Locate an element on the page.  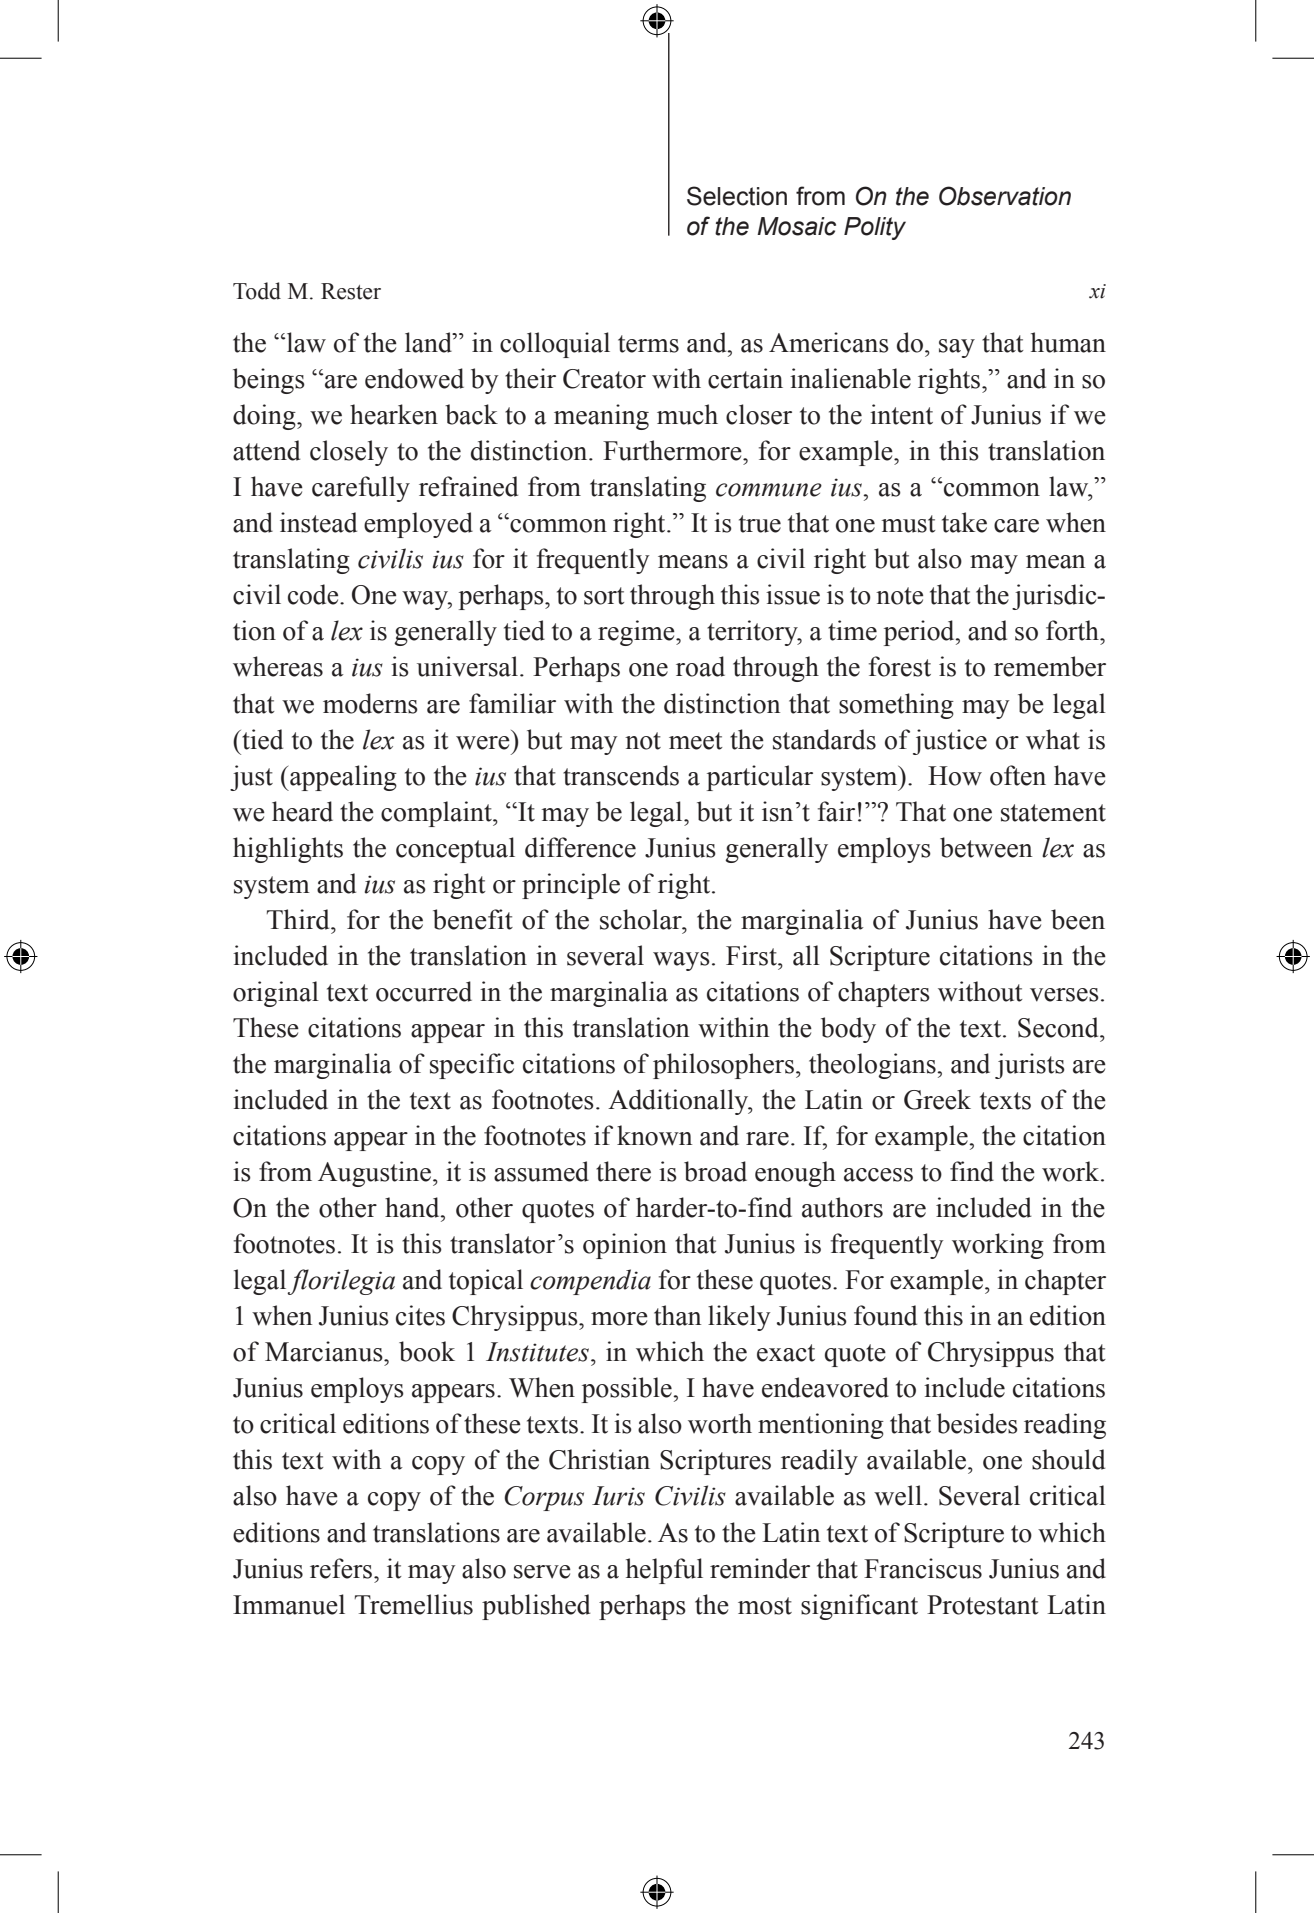
moderns is located at coordinates (370, 703).
